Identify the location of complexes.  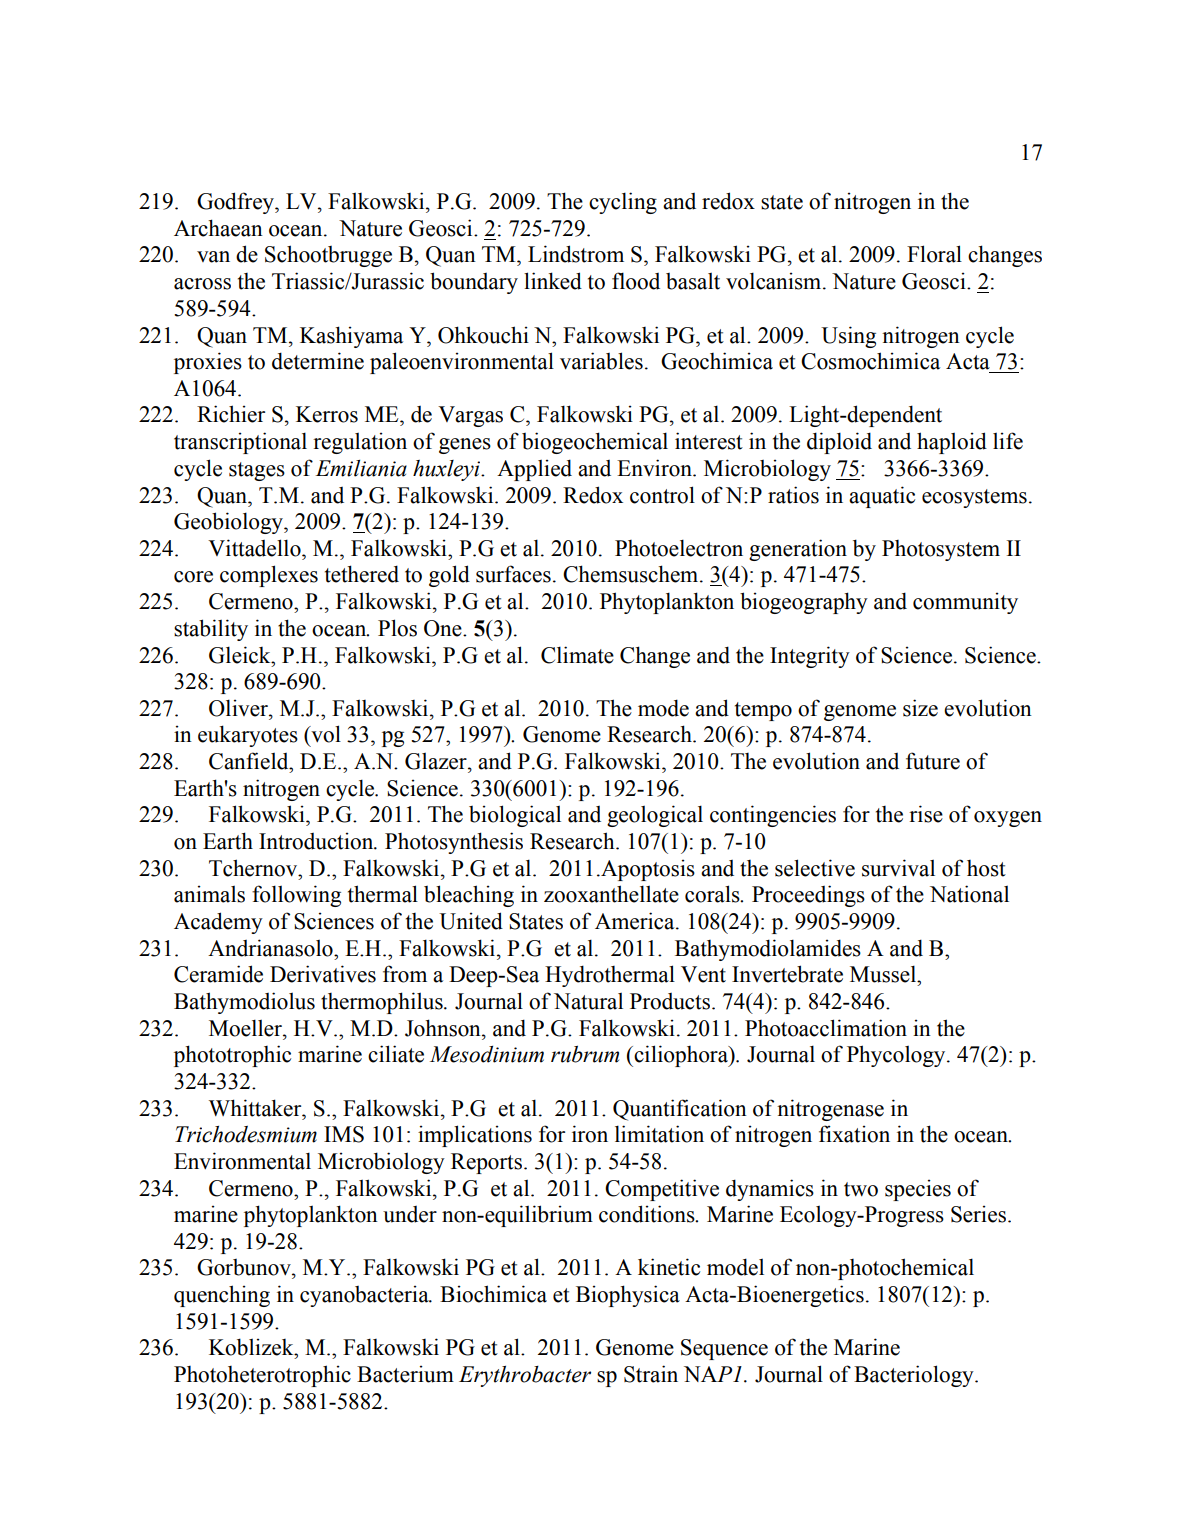
(269, 576).
